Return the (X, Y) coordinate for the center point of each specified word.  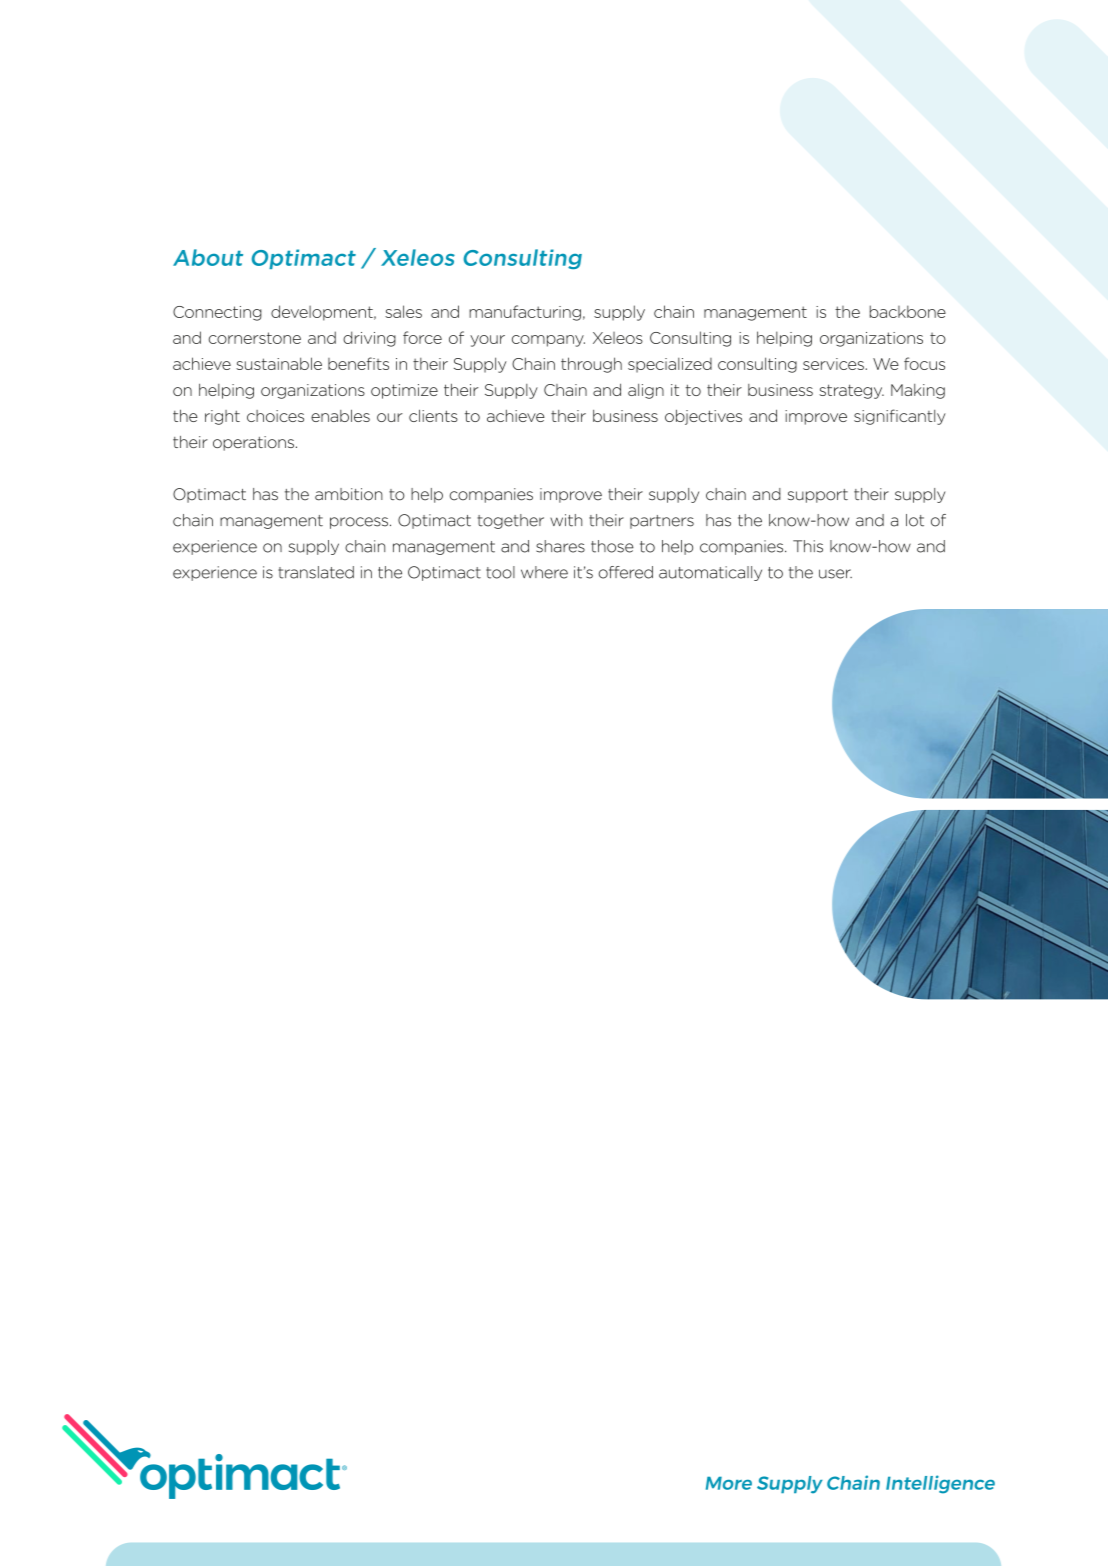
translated (316, 572)
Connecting (217, 313)
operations (253, 443)
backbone (908, 311)
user (835, 574)
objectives (703, 417)
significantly (900, 417)
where (544, 572)
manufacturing (525, 313)
